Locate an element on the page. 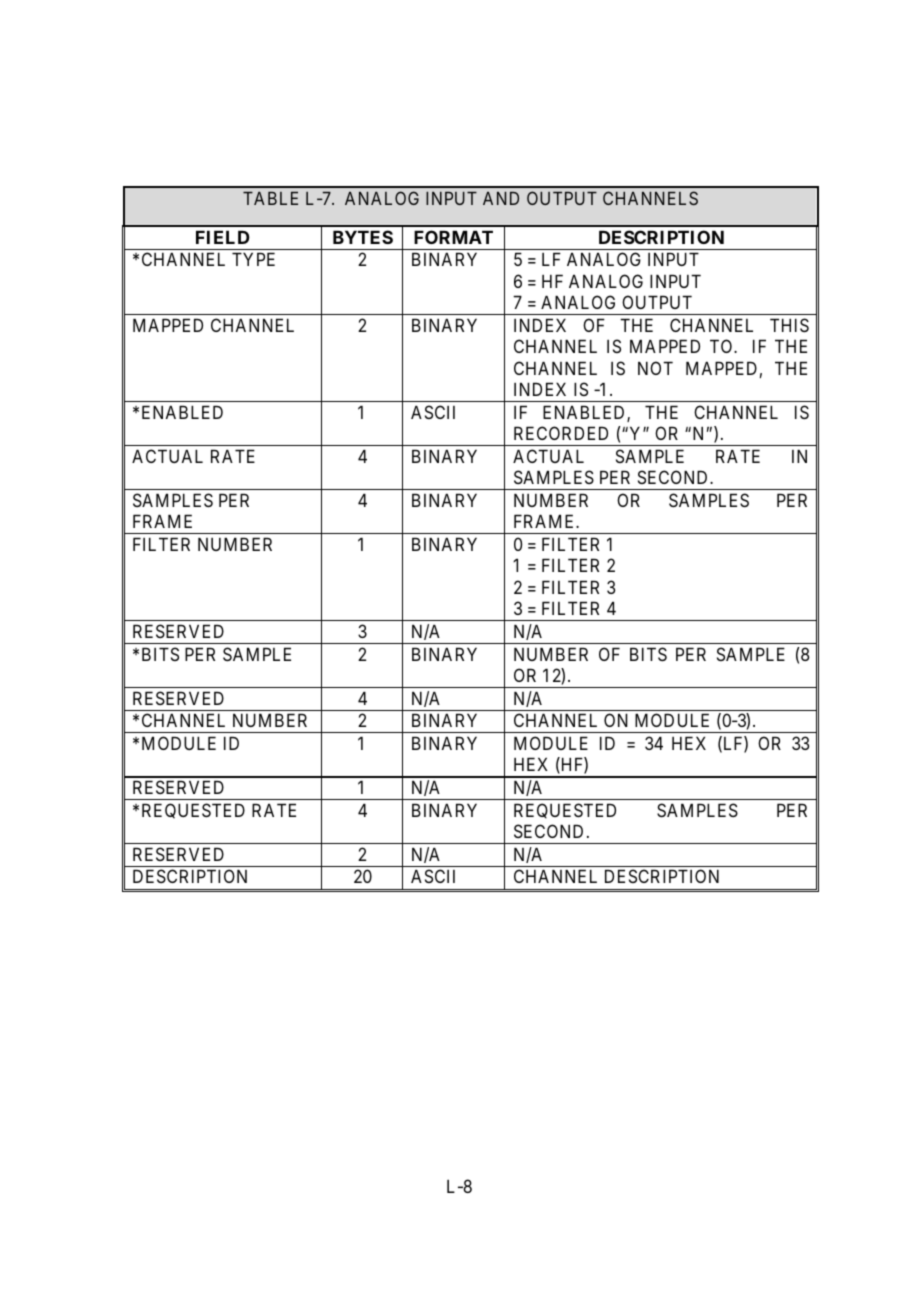  TYPE is located at coordinates (253, 259).
